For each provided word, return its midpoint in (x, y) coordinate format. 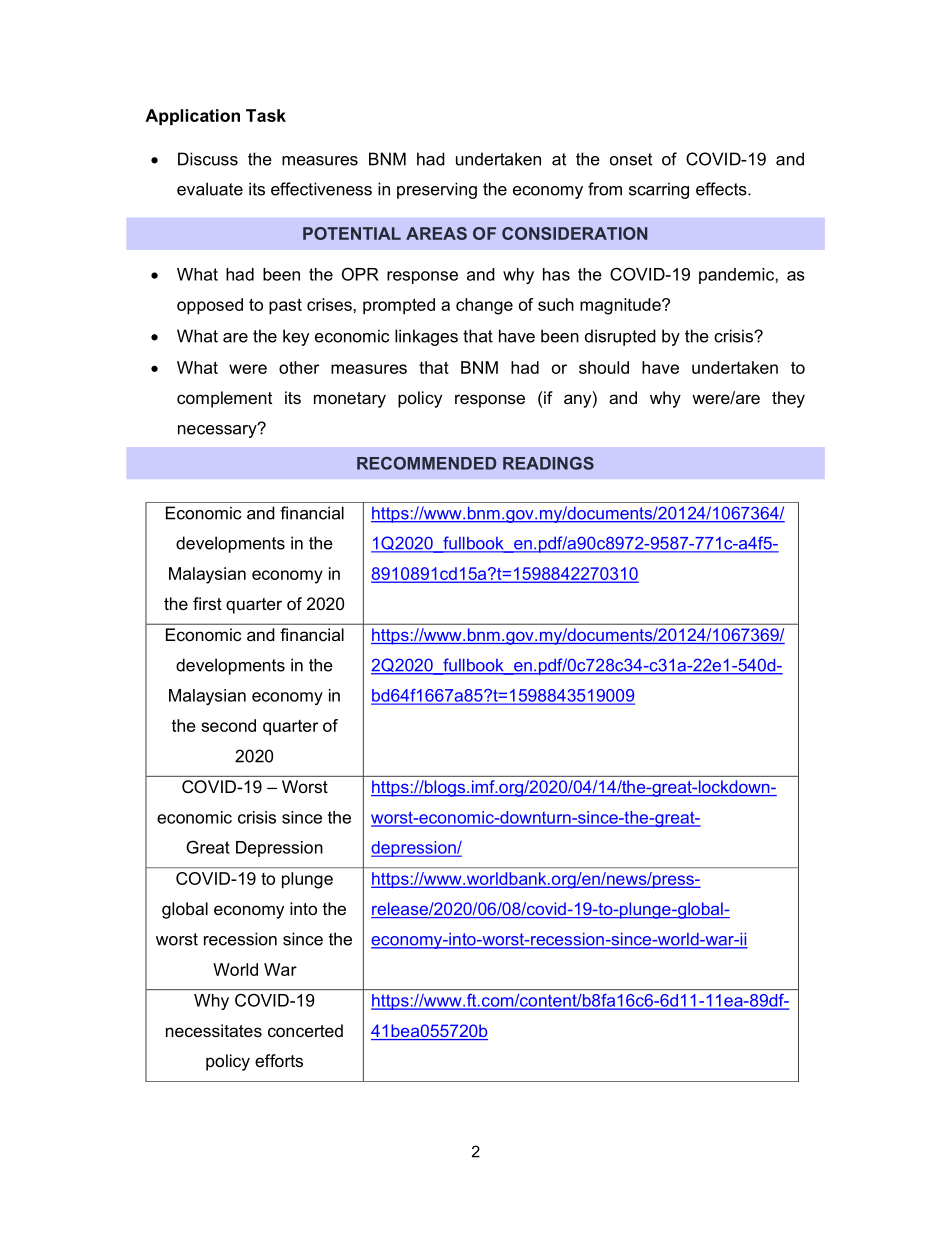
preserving (437, 190)
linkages (426, 337)
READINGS (548, 463)
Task (266, 115)
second (228, 725)
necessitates (214, 1030)
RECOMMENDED (426, 463)
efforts (279, 1060)
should (604, 367)
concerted (305, 1030)
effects (722, 189)
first (207, 603)
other (299, 367)
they (788, 399)
